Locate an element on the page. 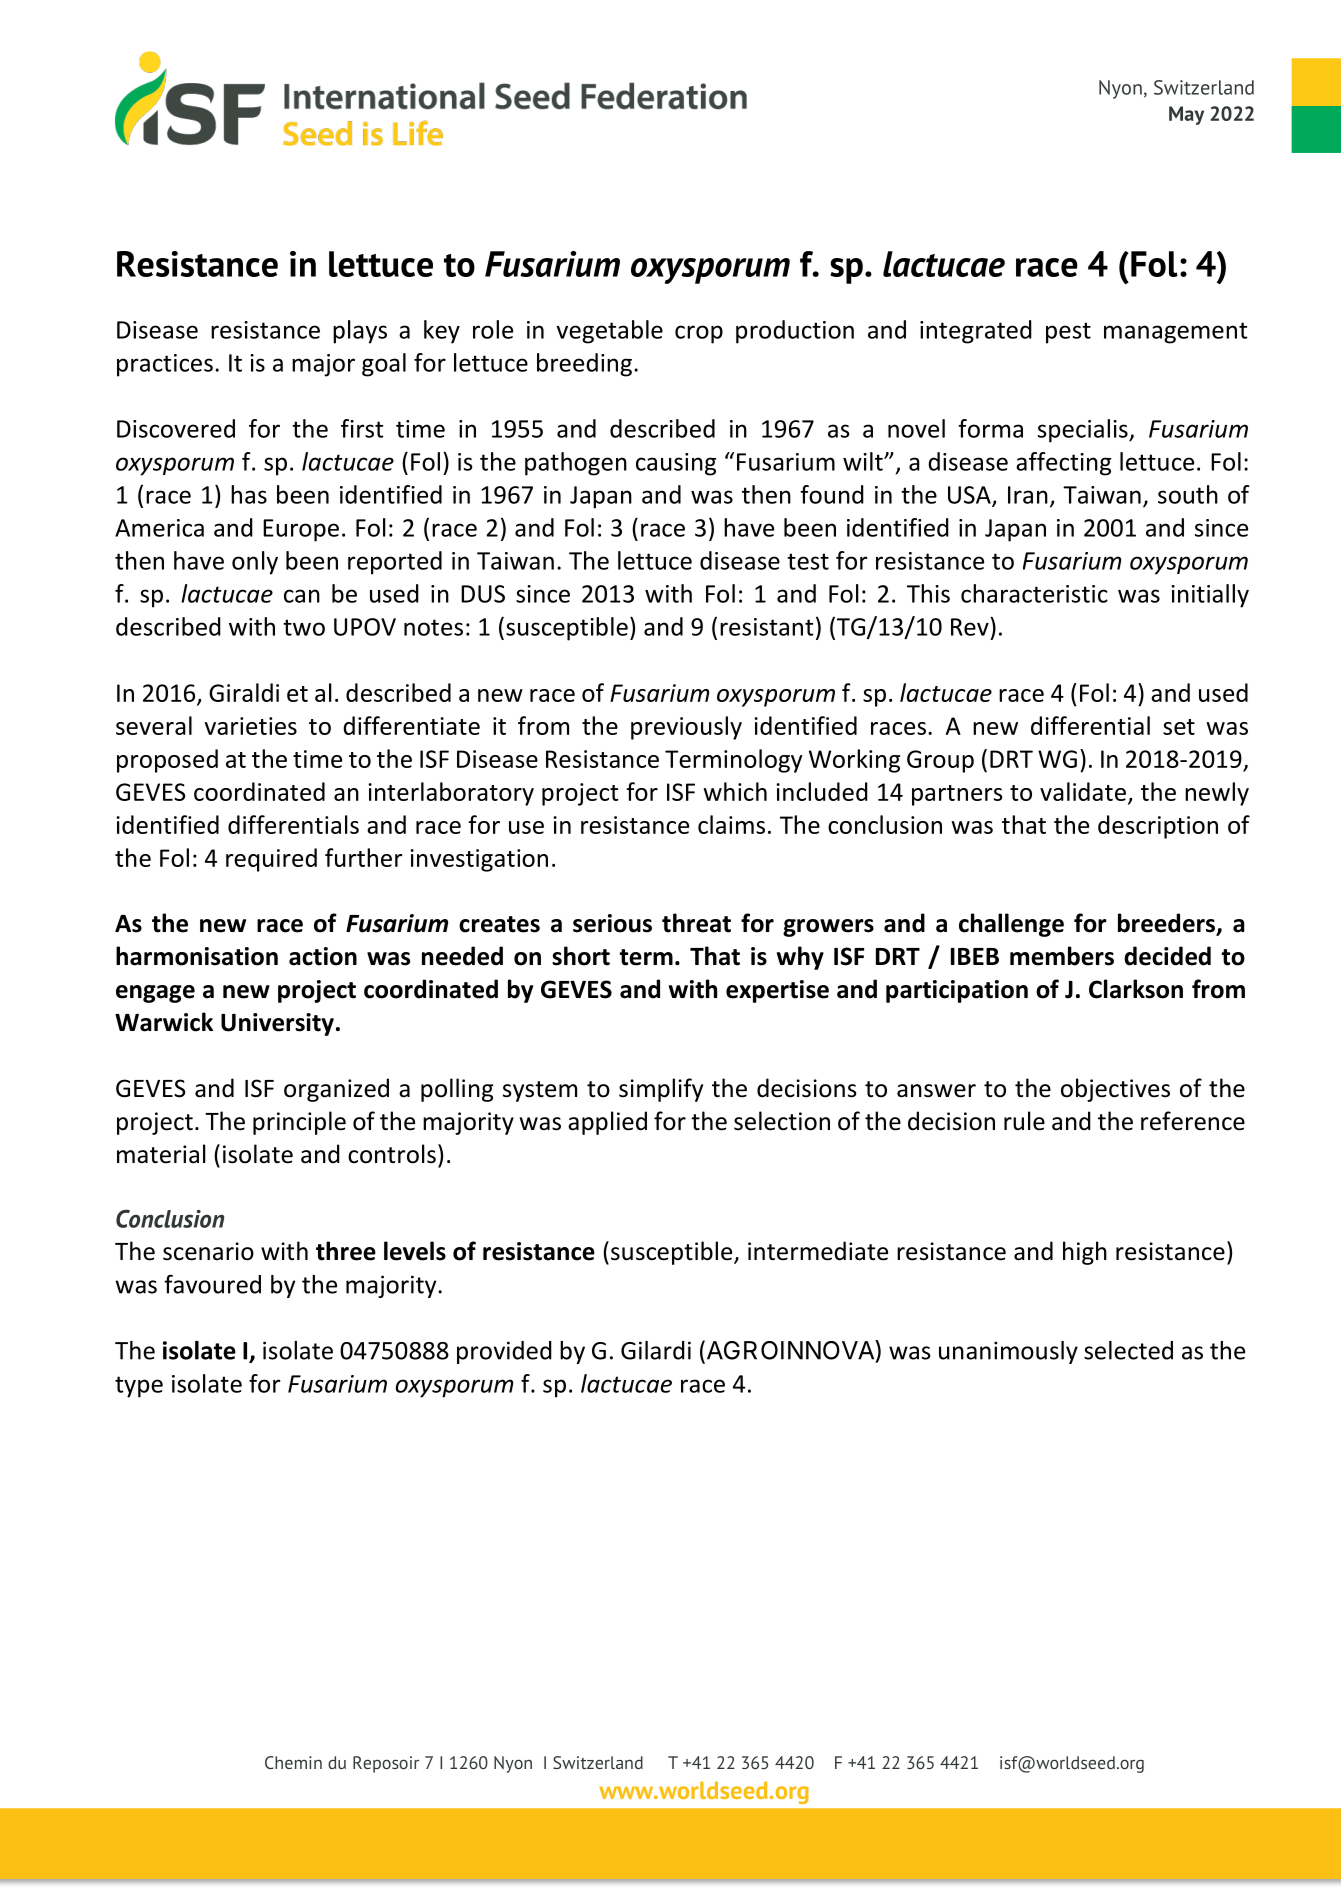 This image has height=1898, width=1341. Chemin is located at coordinates (293, 1762).
